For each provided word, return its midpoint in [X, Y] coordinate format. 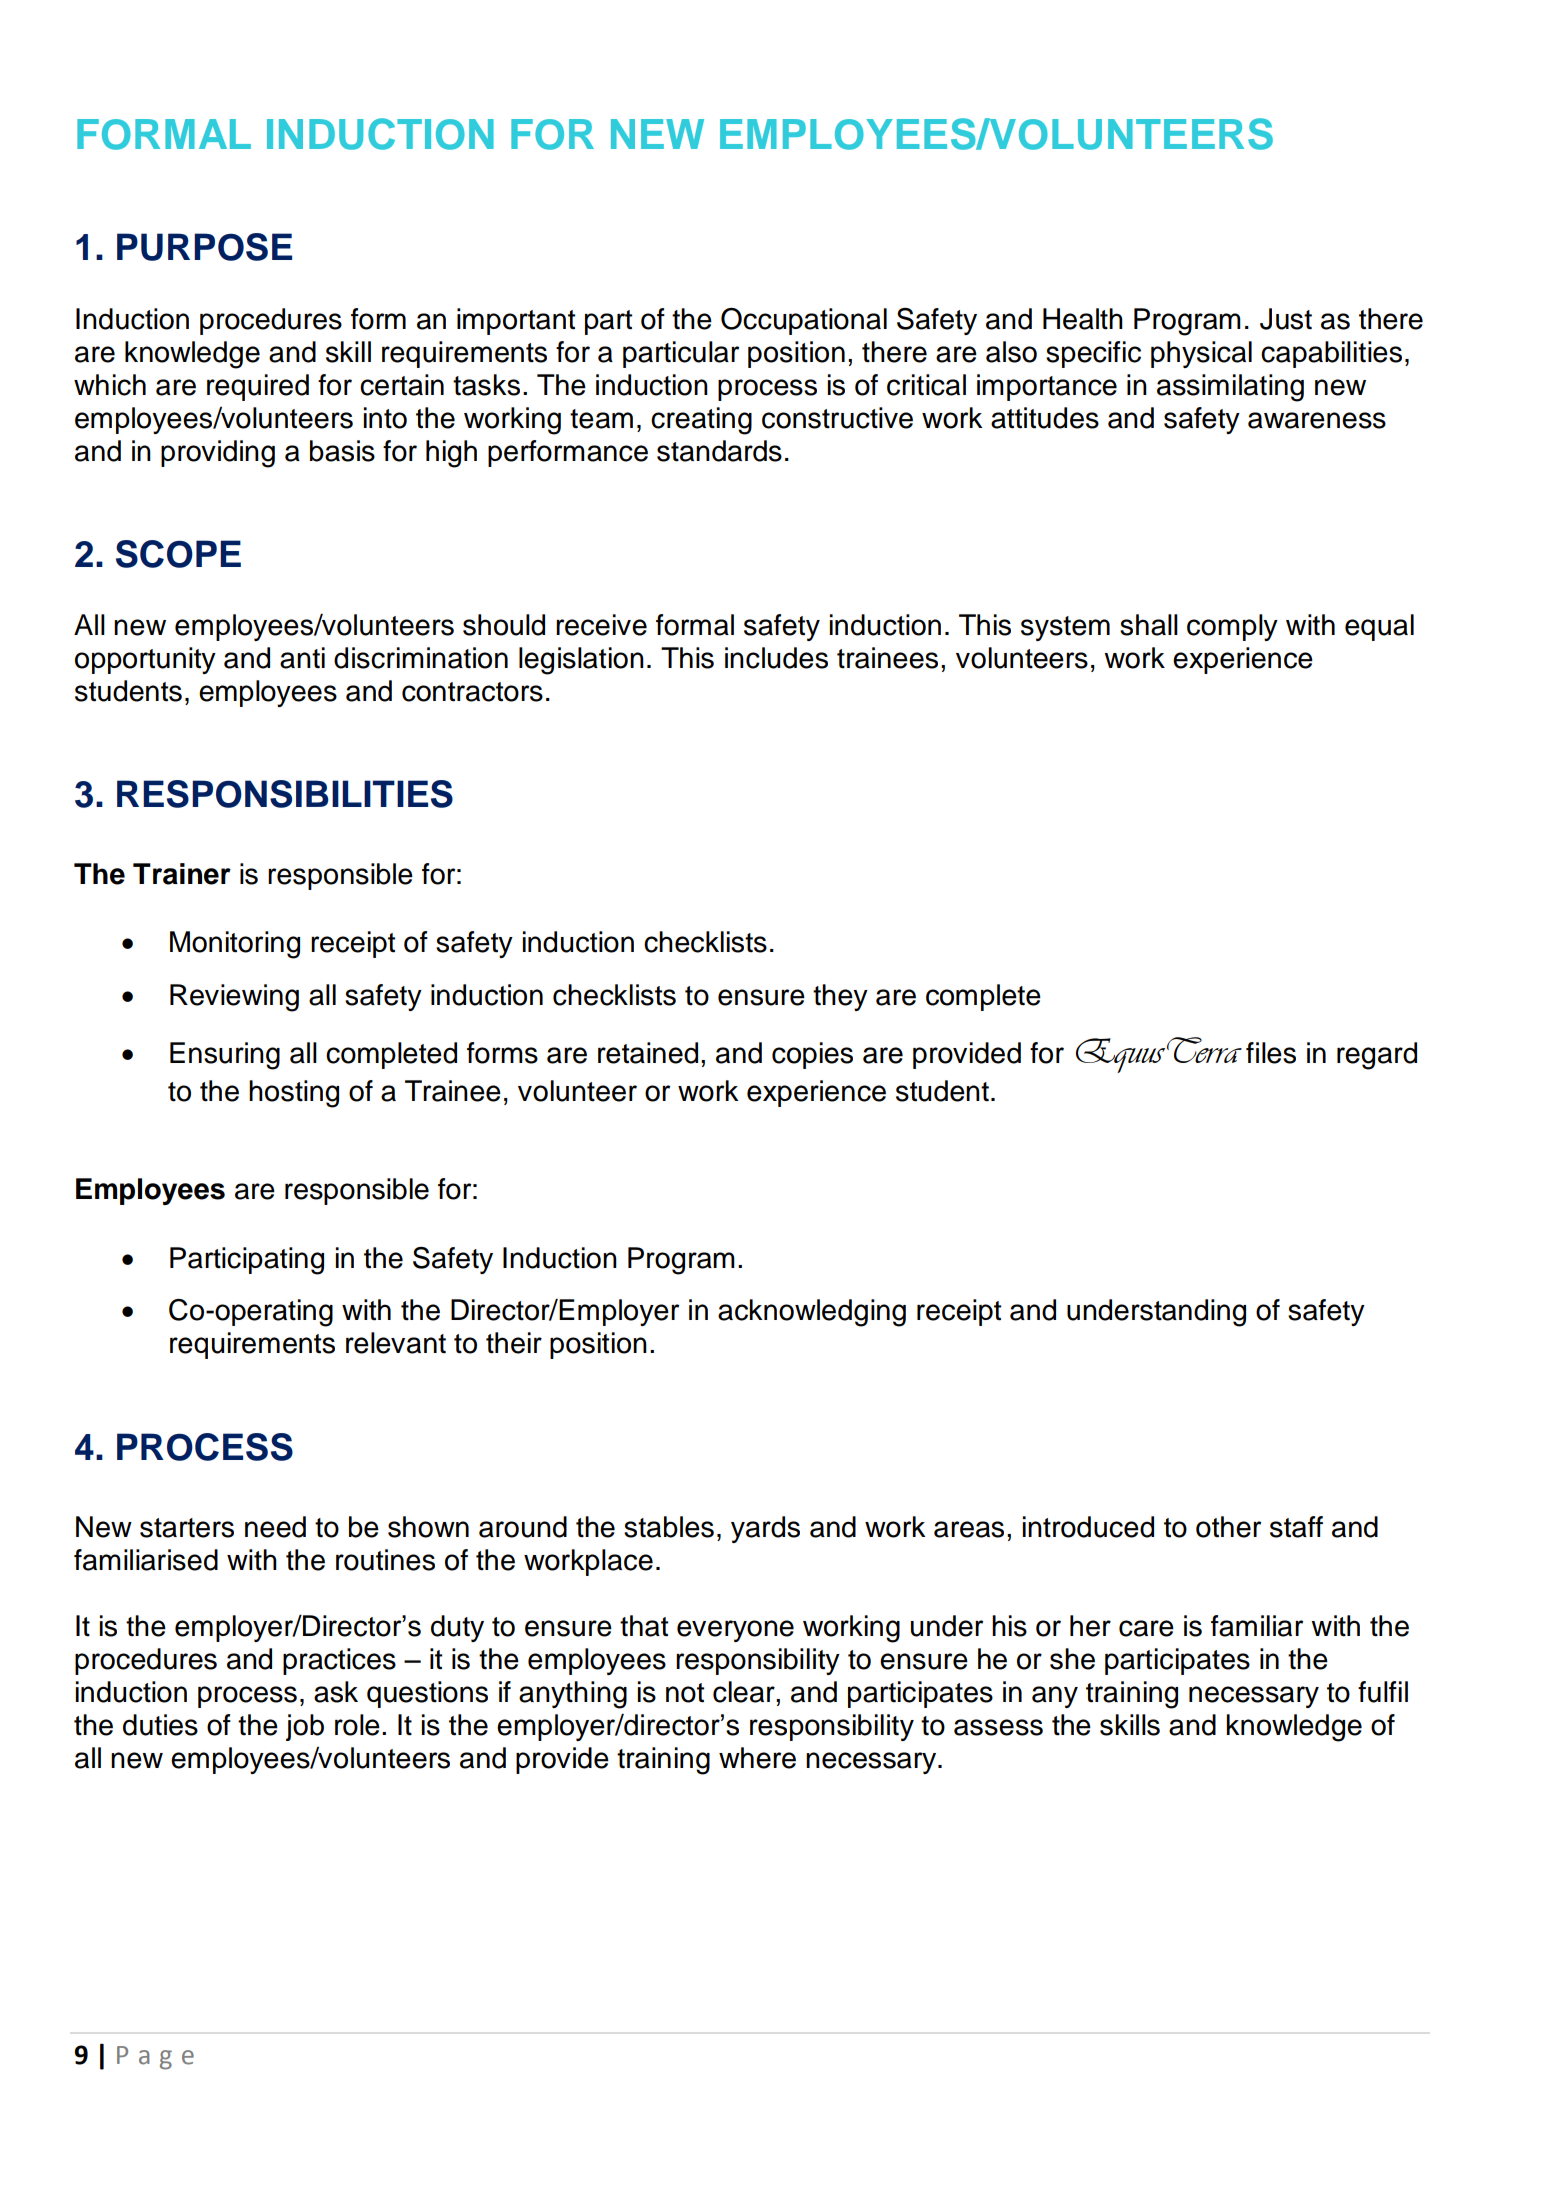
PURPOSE [204, 247]
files [1271, 1053]
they [840, 997]
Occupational [804, 321]
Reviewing [234, 998]
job [305, 1727]
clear [745, 1692]
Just [1286, 319]
